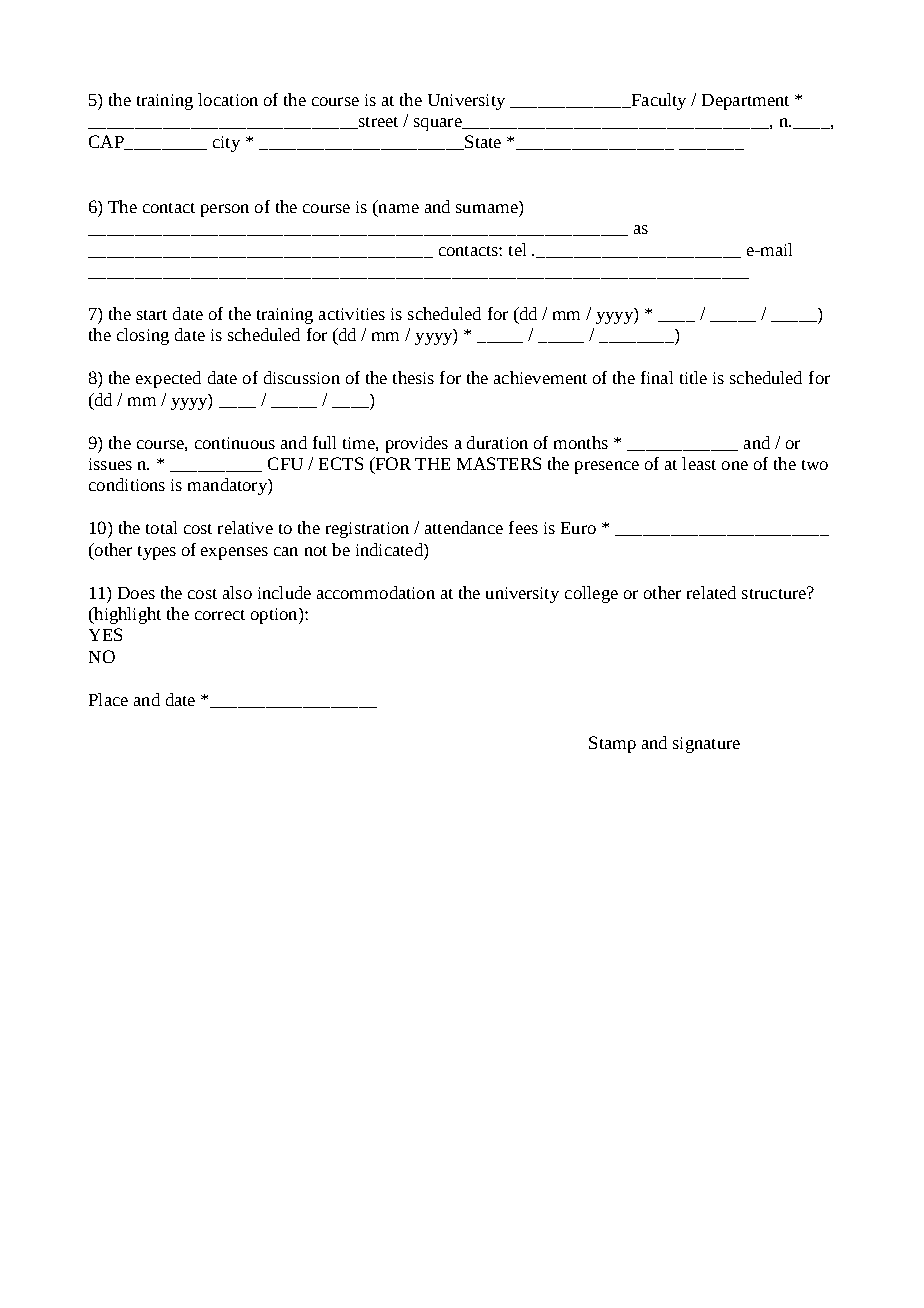  What do you see at coordinates (108, 699) in the screenshot?
I see `Place` at bounding box center [108, 699].
